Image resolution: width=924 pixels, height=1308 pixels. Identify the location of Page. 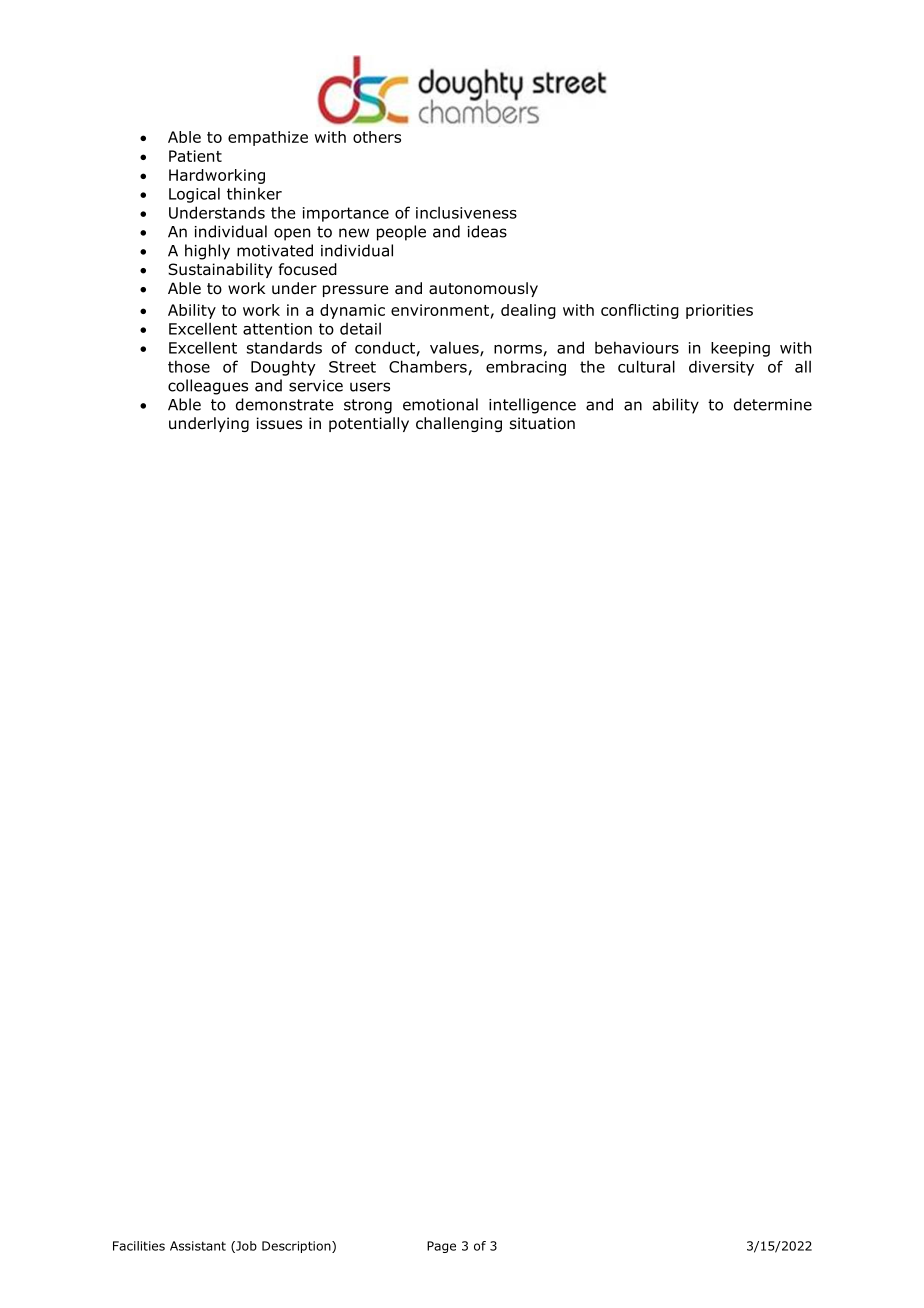
(441, 1247).
